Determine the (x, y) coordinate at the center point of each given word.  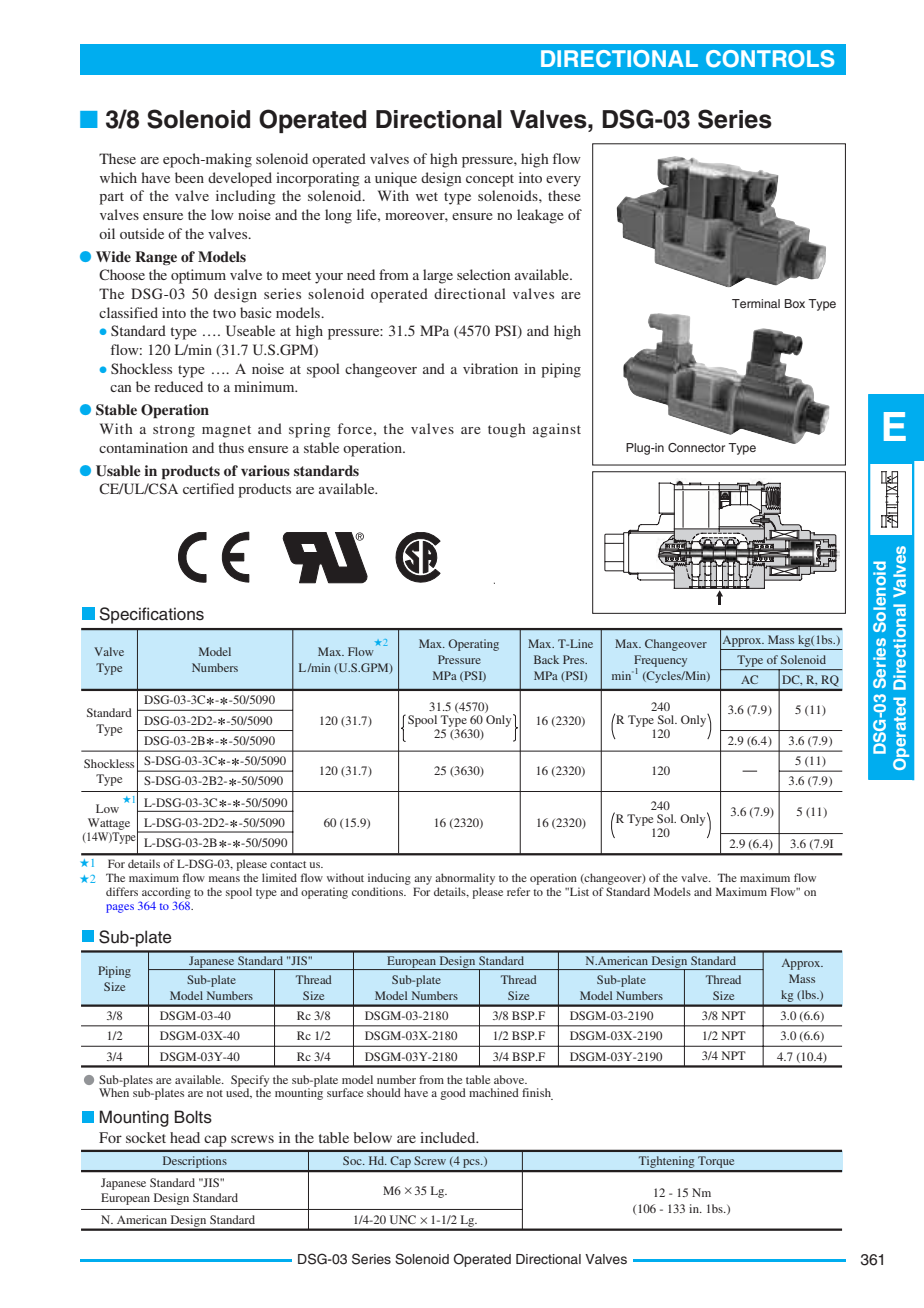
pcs (471, 1165)
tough (507, 430)
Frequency (660, 662)
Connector (696, 448)
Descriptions (194, 1163)
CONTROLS (770, 59)
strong (174, 431)
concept (490, 180)
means (224, 879)
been (189, 177)
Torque (716, 1163)
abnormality (465, 879)
